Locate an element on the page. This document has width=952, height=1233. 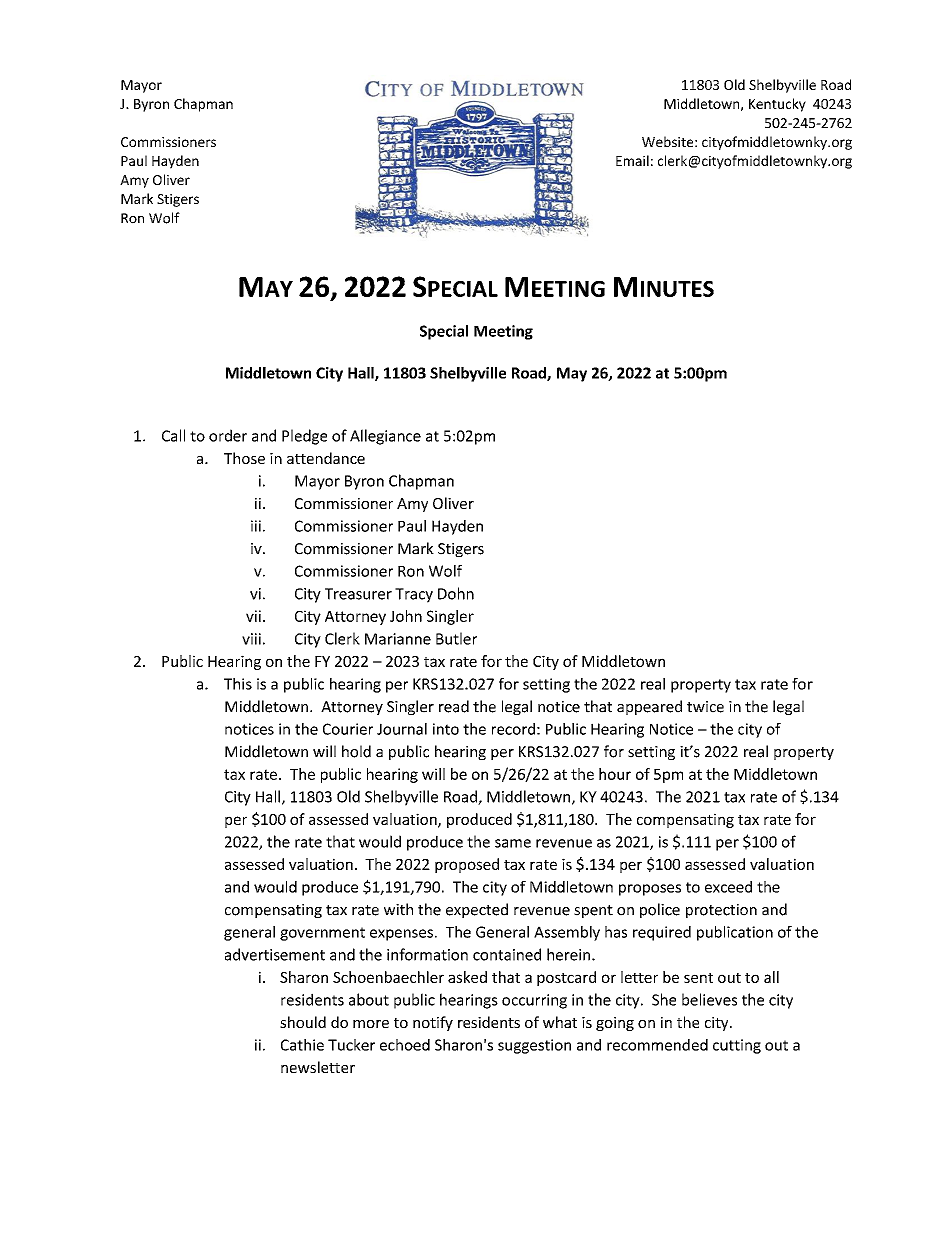
twice is located at coordinates (705, 707).
